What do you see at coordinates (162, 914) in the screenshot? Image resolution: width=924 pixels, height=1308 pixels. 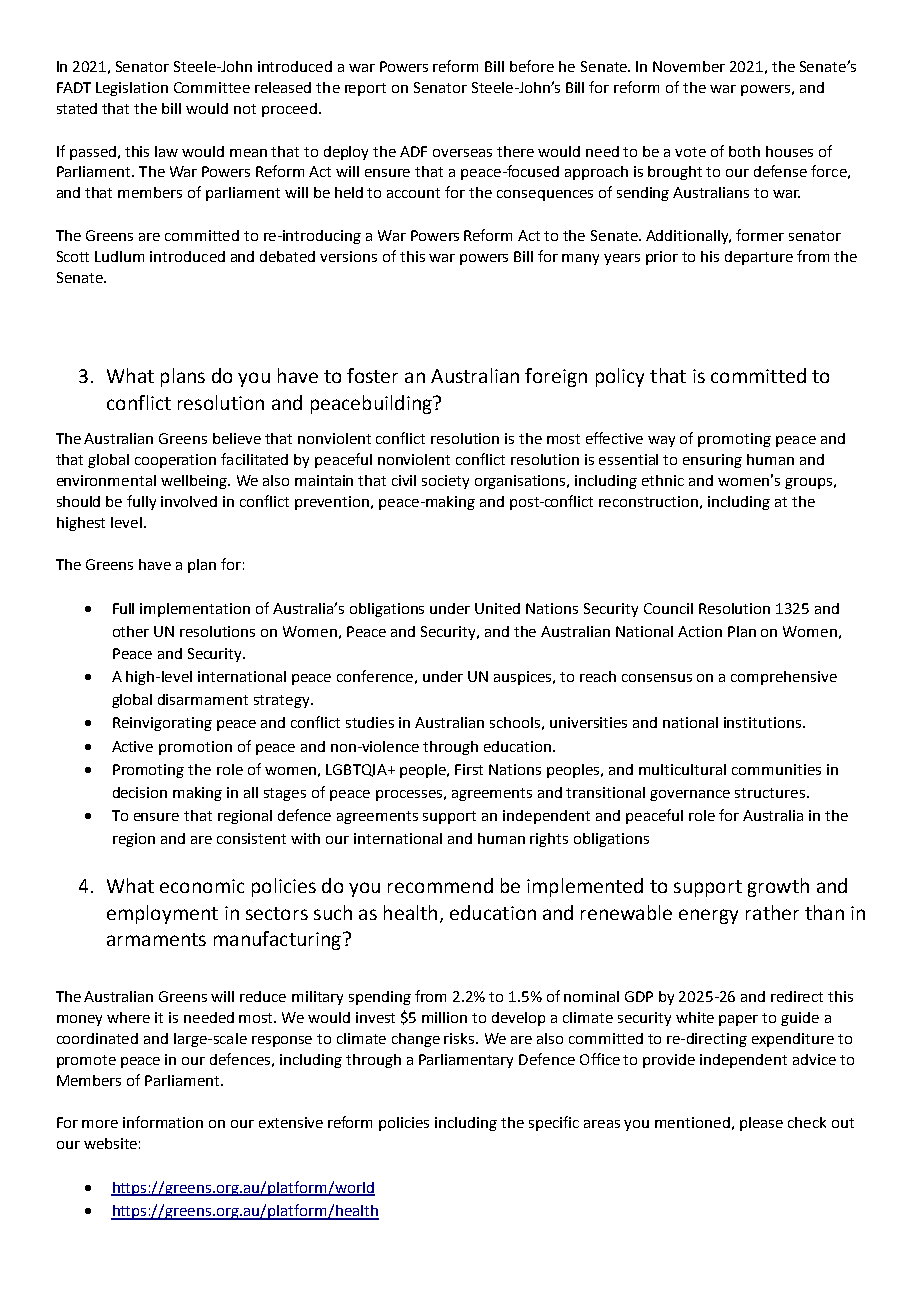 I see `employment` at bounding box center [162, 914].
